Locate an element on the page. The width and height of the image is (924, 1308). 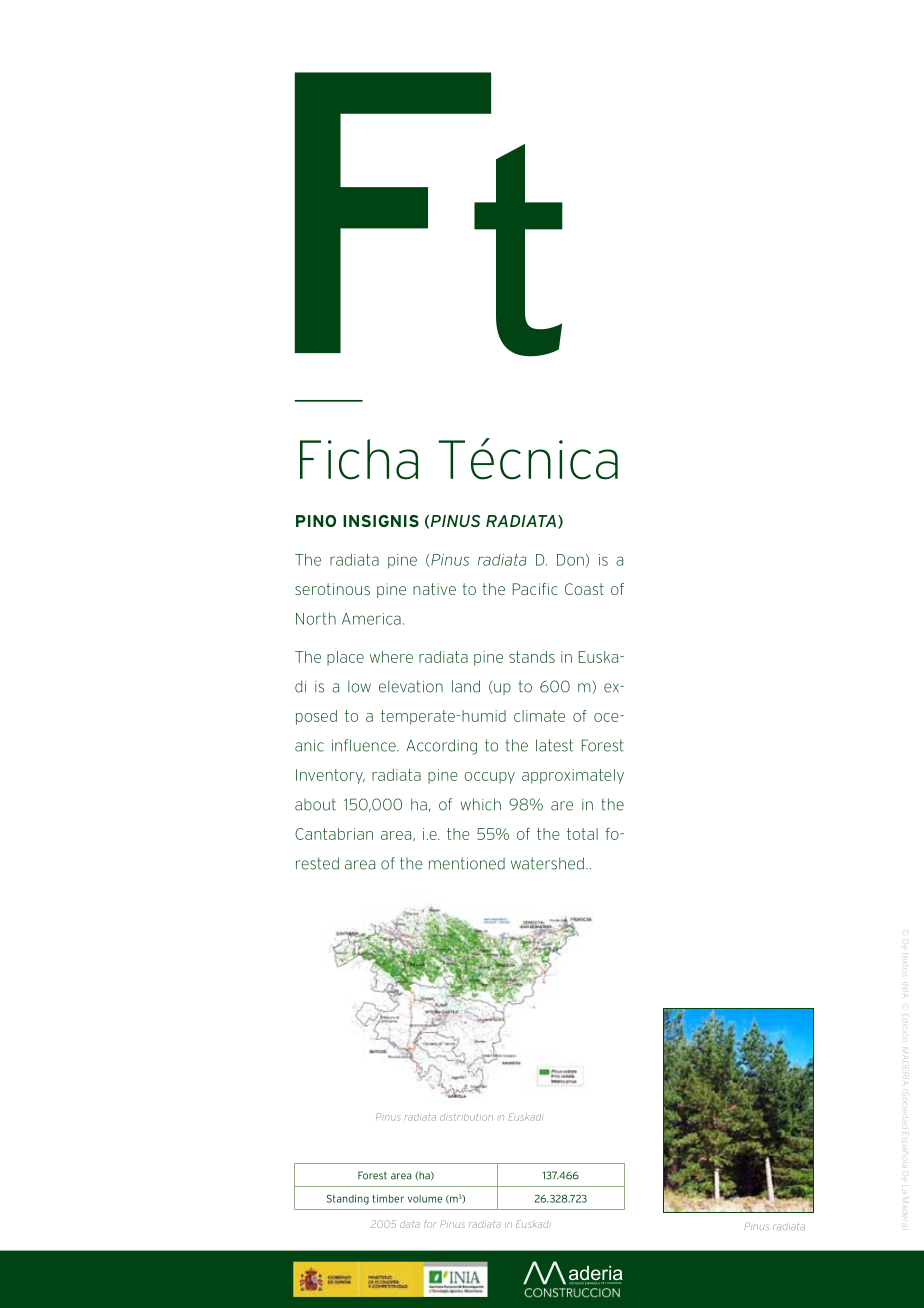
stands is located at coordinates (532, 657).
